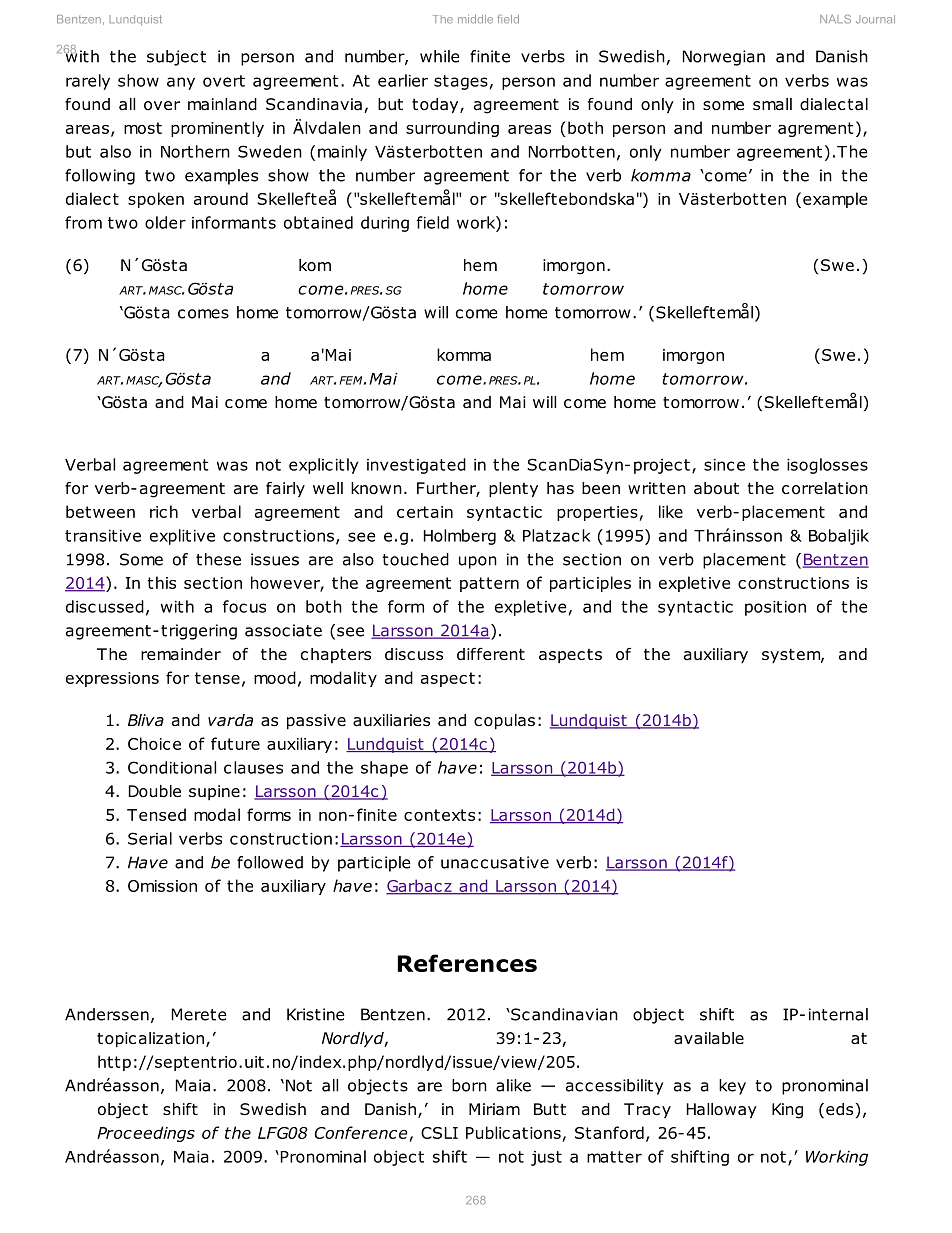 The width and height of the screenshot is (952, 1233). I want to click on available, so click(709, 1038).
